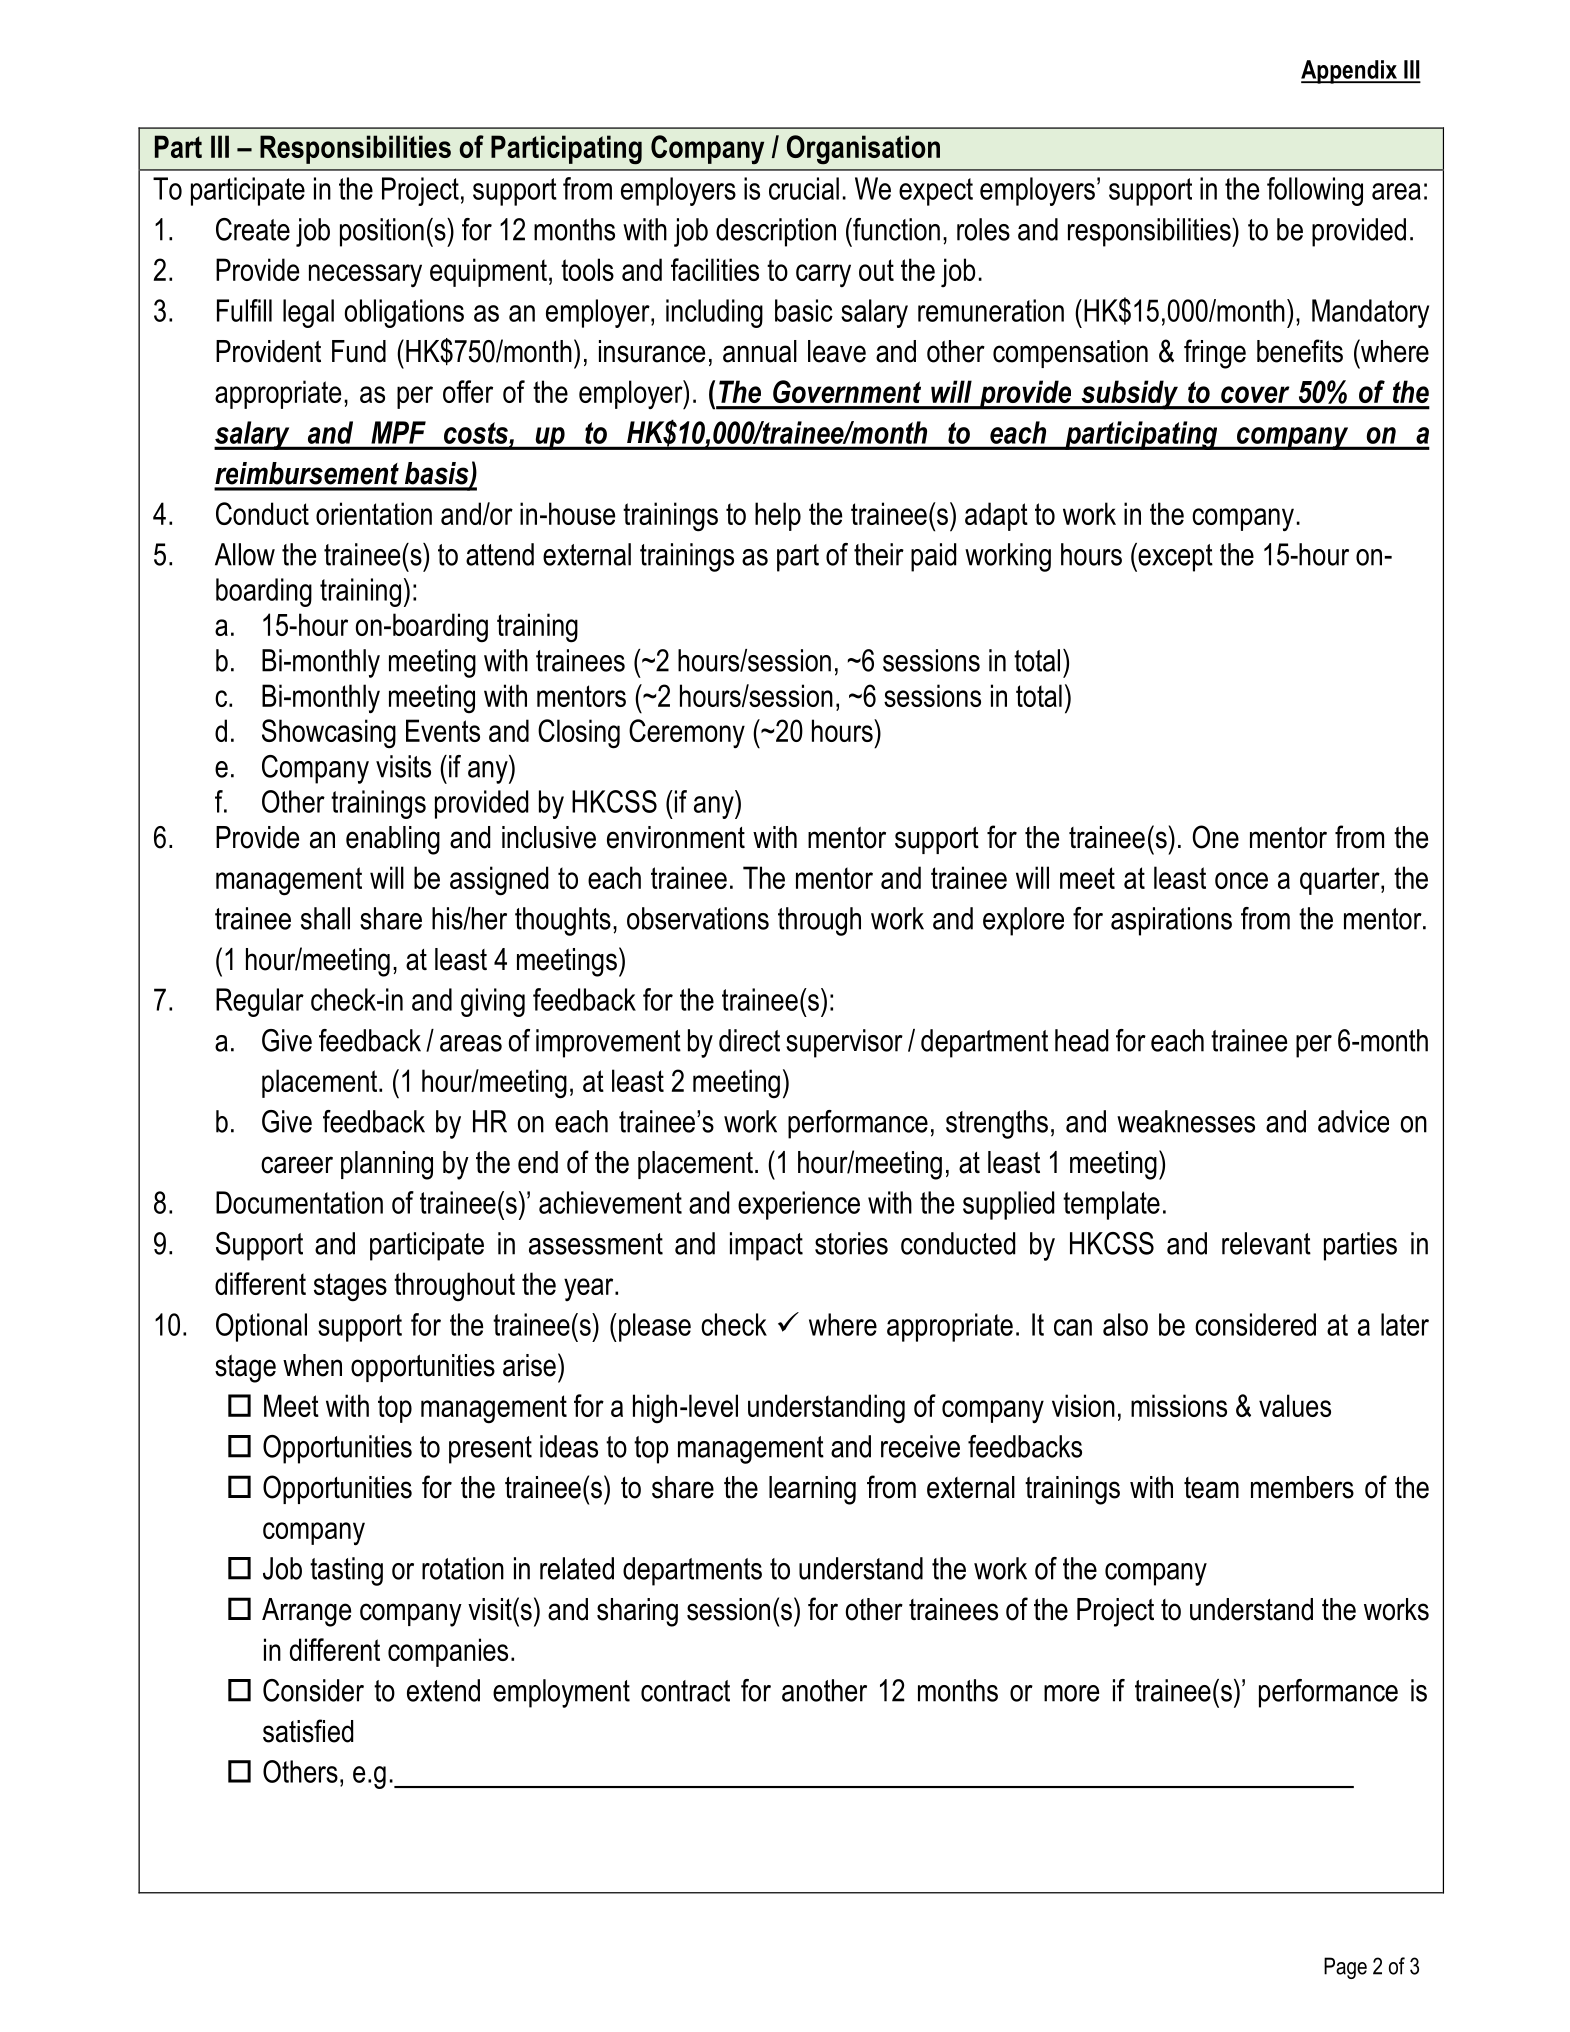 Image resolution: width=1570 pixels, height=2032 pixels. I want to click on Create, so click(253, 229).
